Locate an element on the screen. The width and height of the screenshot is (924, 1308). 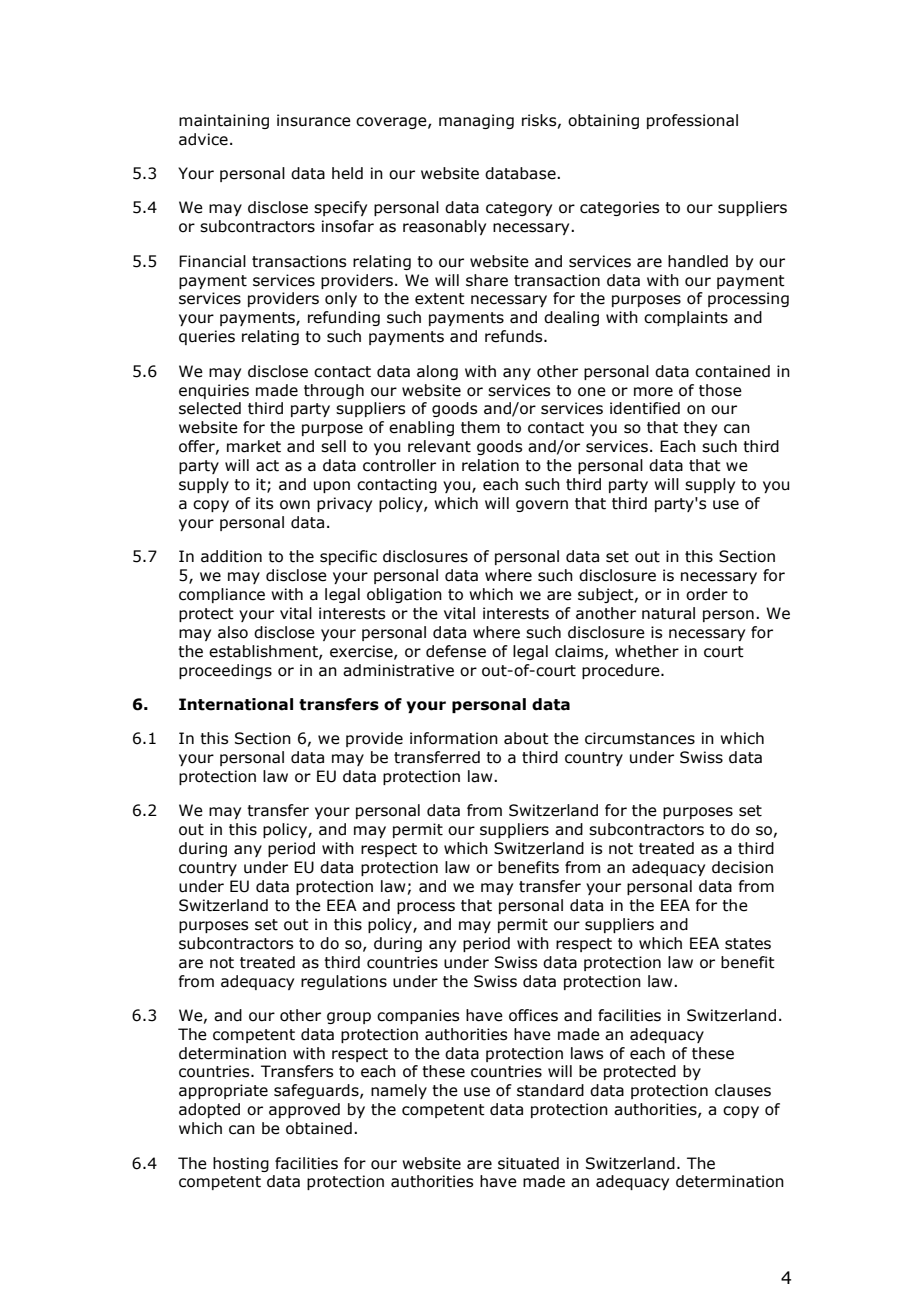
information is located at coordinates (454, 738).
